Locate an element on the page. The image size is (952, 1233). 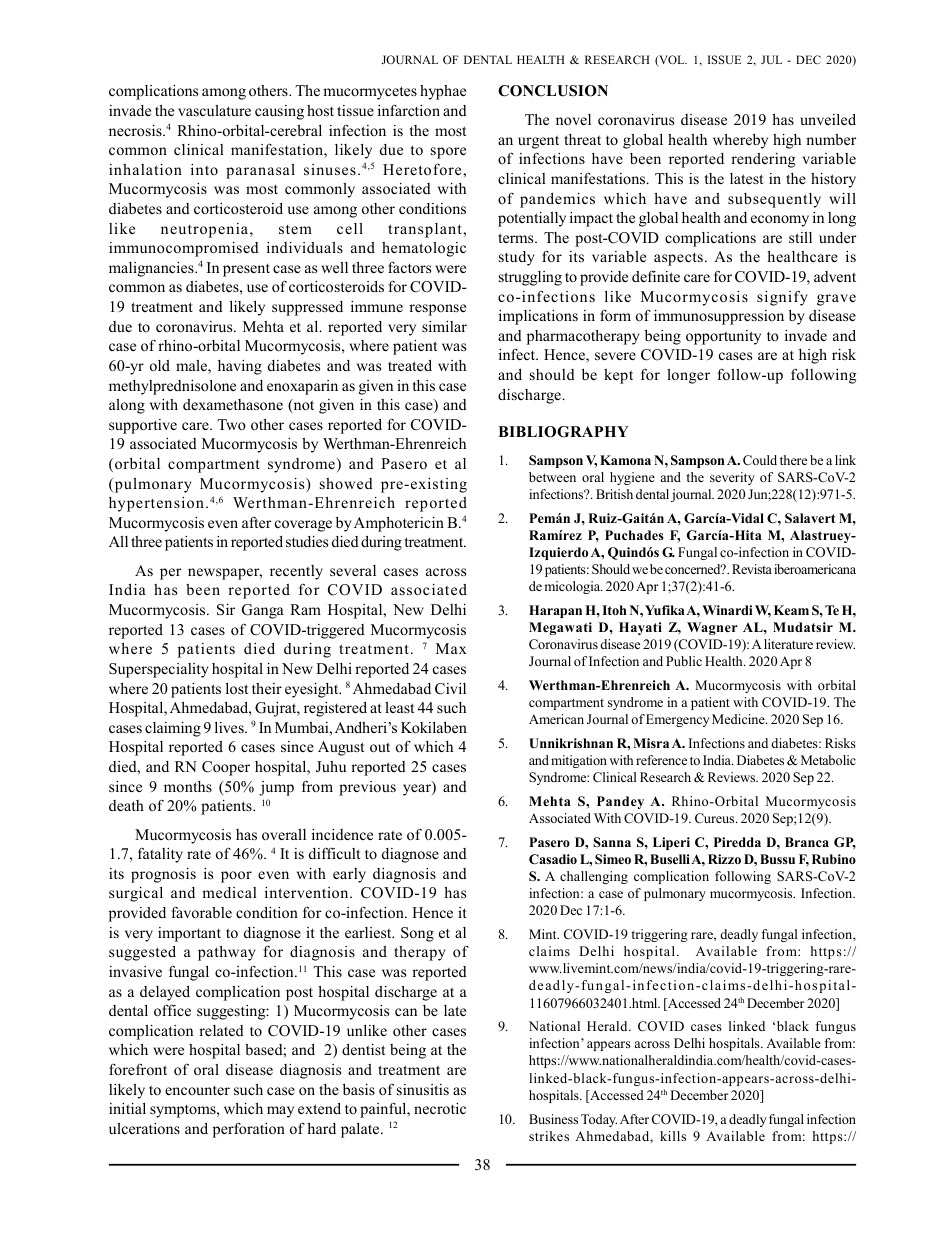
vasculature is located at coordinates (214, 110).
